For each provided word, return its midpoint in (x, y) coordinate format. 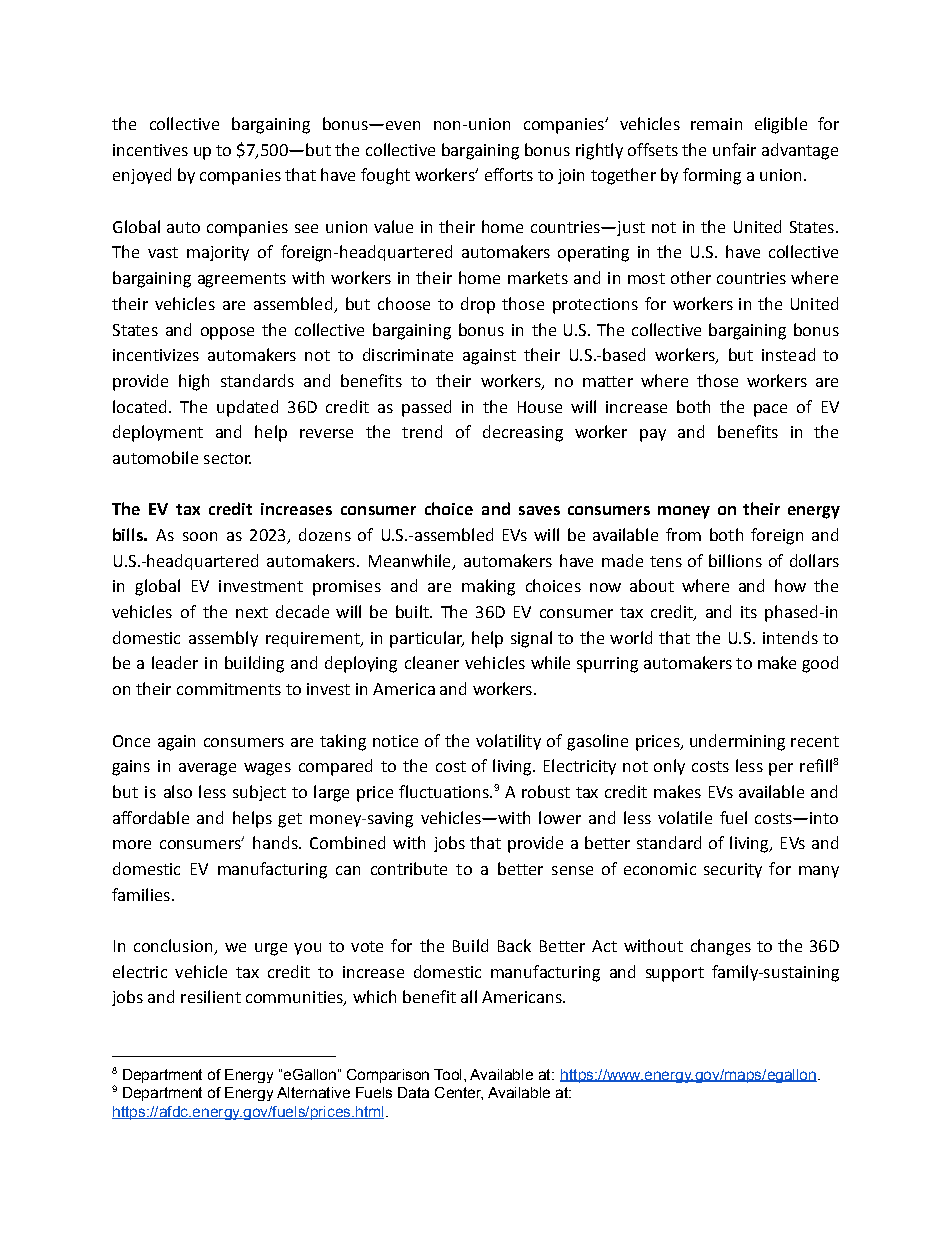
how (790, 585)
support (675, 974)
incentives (150, 150)
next (252, 612)
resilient (211, 996)
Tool (447, 1074)
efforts (509, 174)
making (488, 587)
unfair (734, 149)
